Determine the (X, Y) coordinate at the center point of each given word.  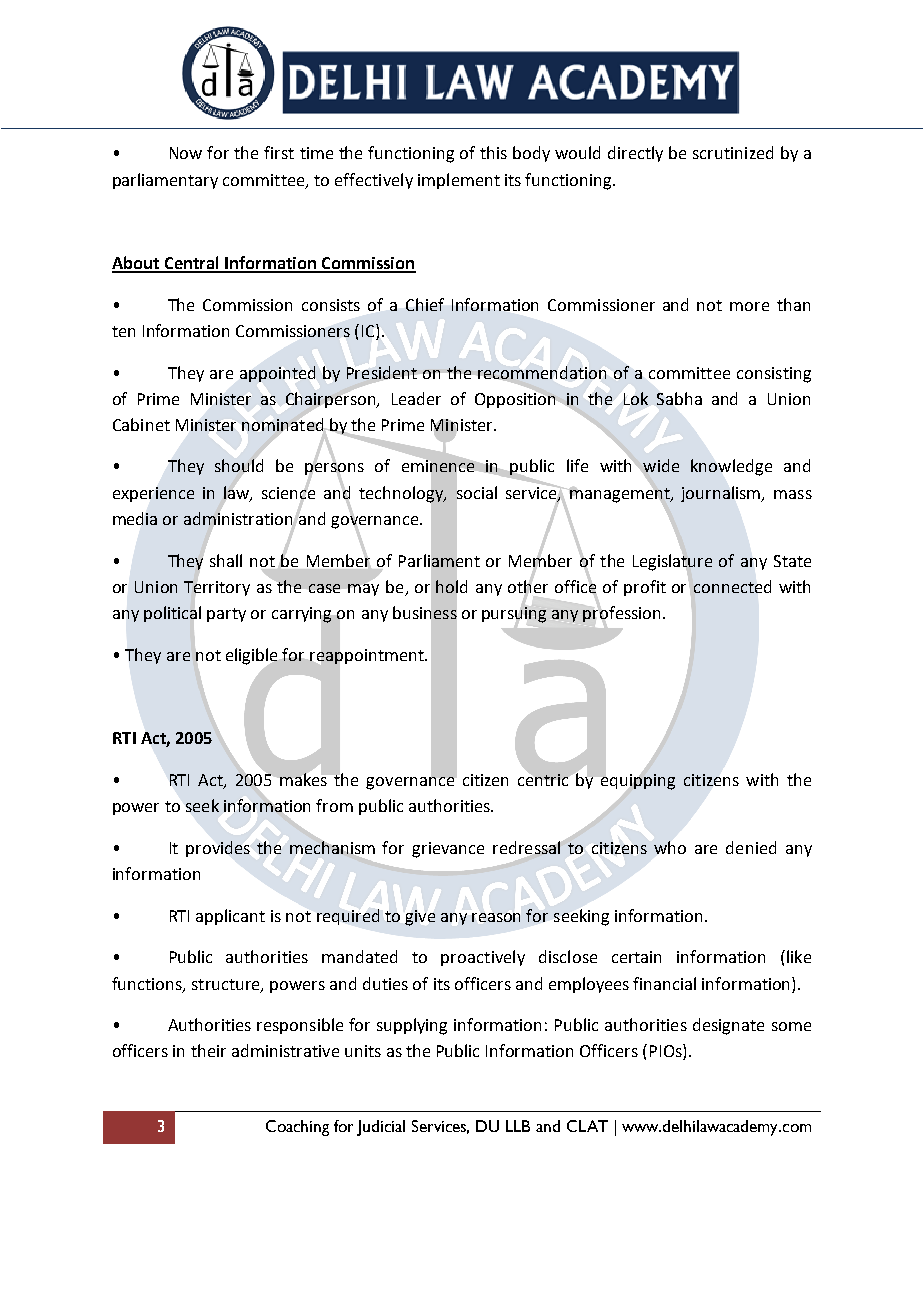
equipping (638, 782)
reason (496, 917)
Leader (416, 398)
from (334, 805)
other (528, 586)
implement (459, 181)
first (279, 152)
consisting (774, 375)
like (799, 956)
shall (226, 560)
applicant (230, 917)
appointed (277, 374)
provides (218, 849)
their (208, 1050)
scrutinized (733, 152)
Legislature (672, 561)
